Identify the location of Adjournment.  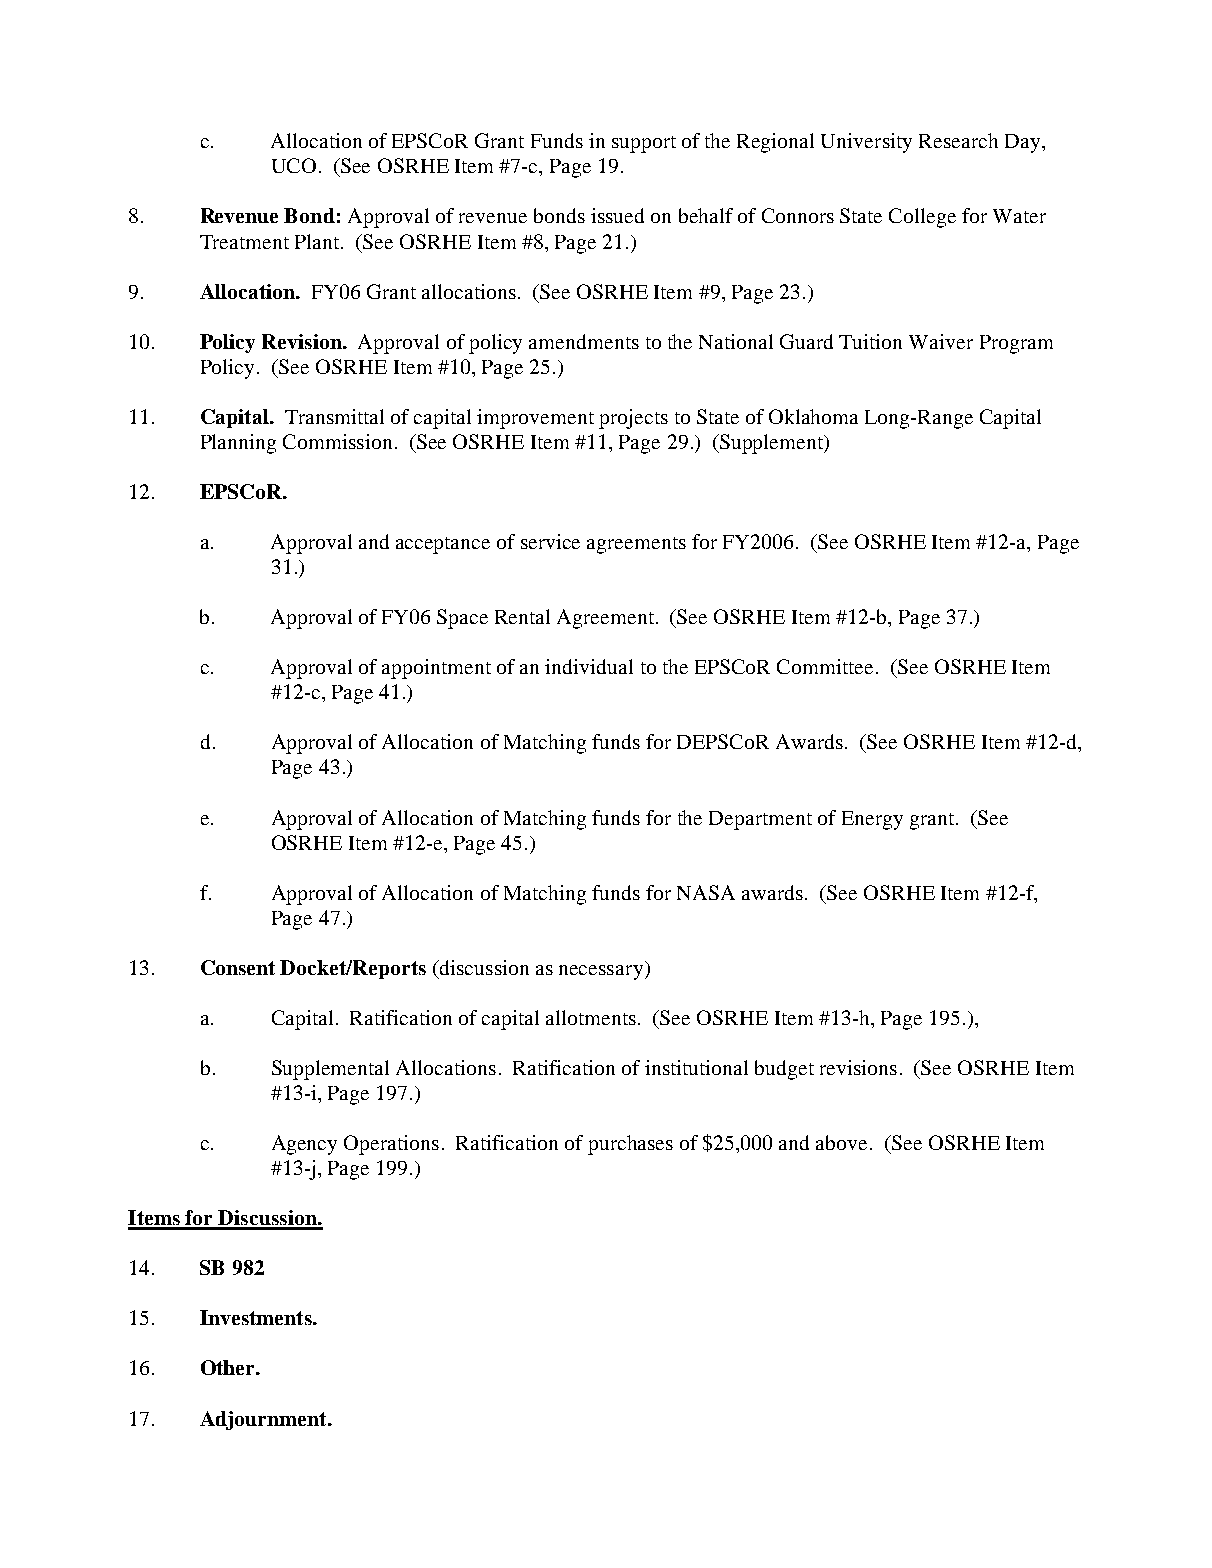
(264, 1420).
